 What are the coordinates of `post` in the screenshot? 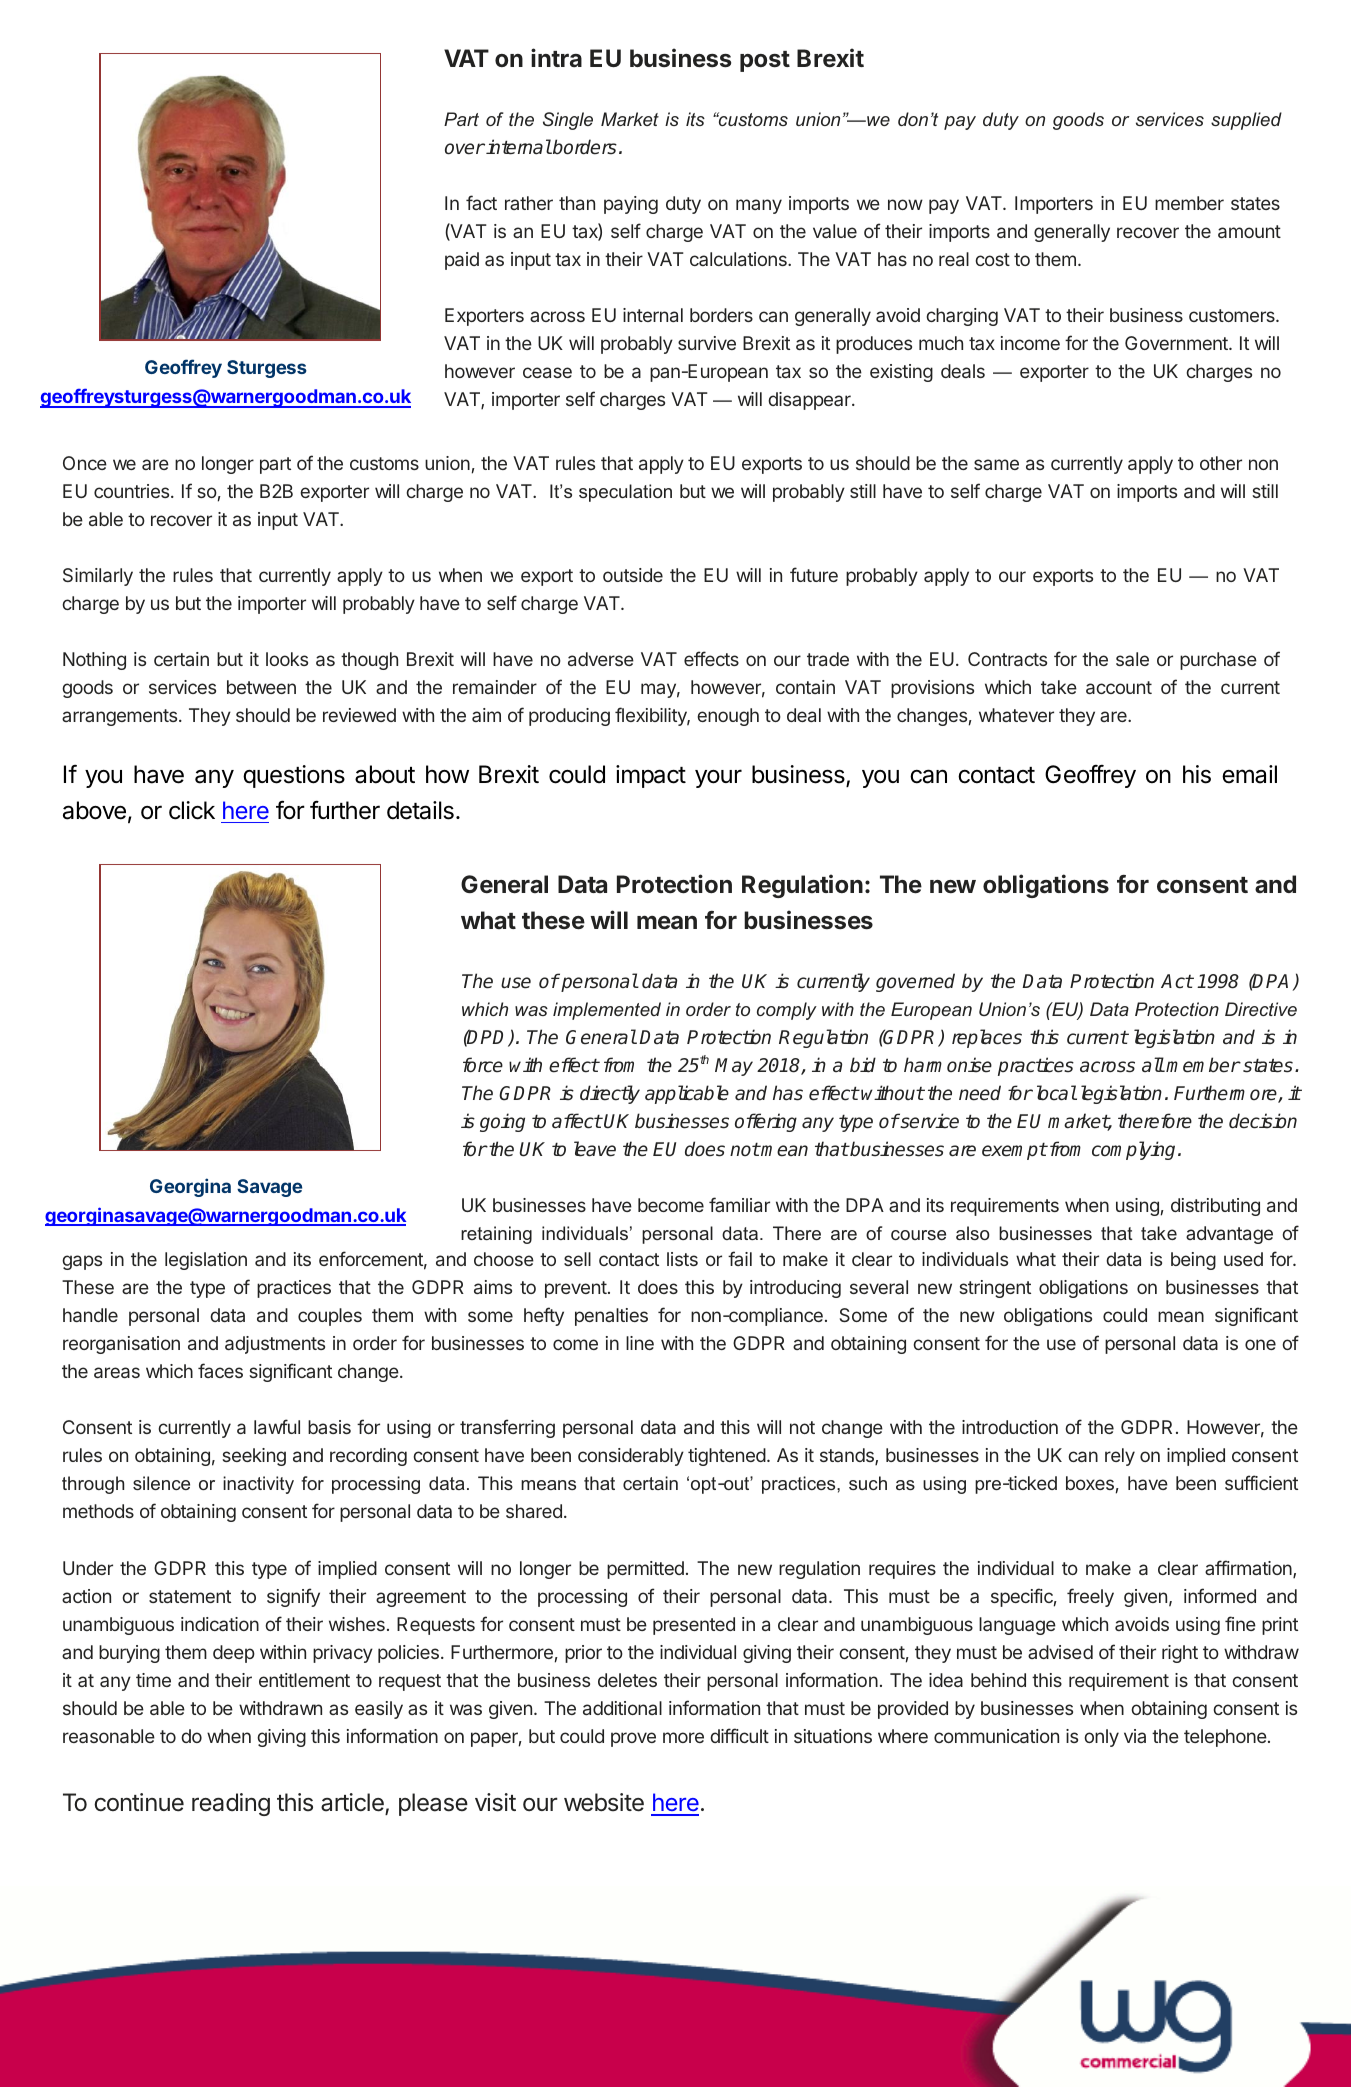 It's located at (765, 61).
